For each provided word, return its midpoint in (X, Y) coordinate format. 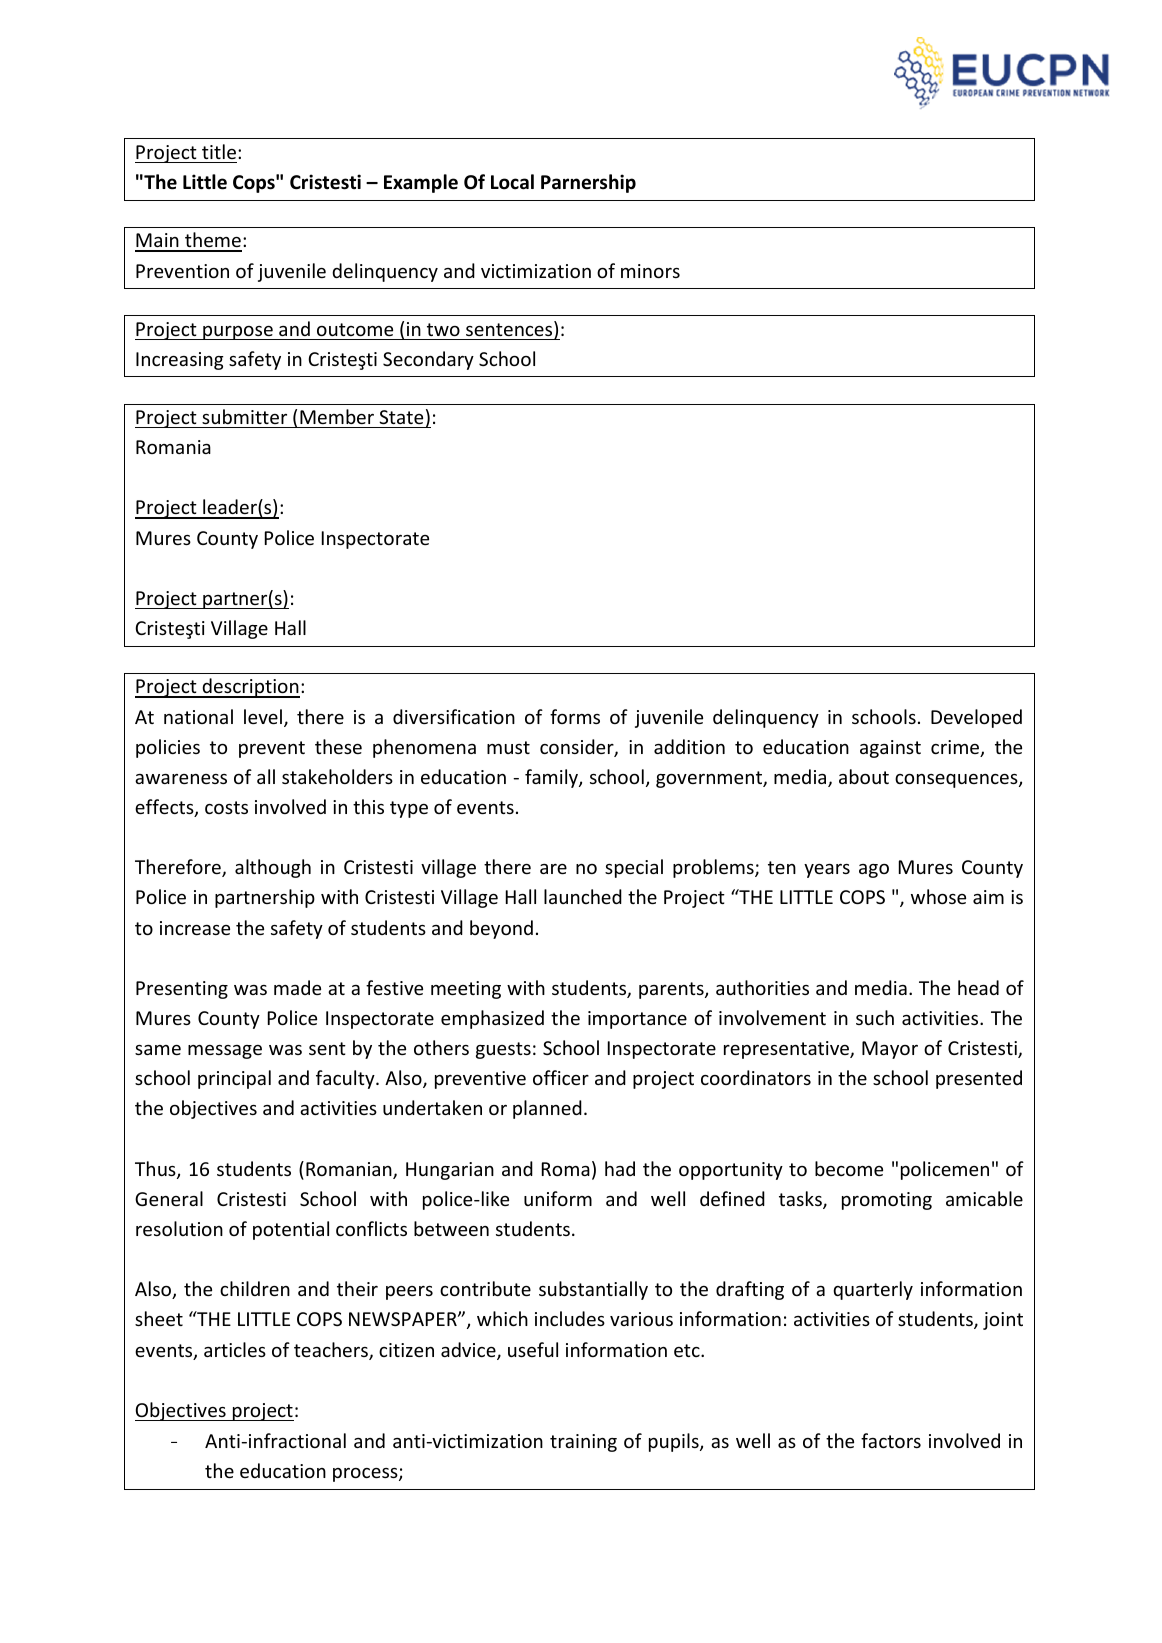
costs (226, 807)
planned (547, 1109)
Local (512, 182)
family (552, 778)
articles (235, 1349)
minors (650, 271)
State (401, 417)
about (864, 776)
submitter (244, 416)
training (583, 1443)
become (849, 1168)
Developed (976, 718)
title (219, 151)
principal (234, 1079)
